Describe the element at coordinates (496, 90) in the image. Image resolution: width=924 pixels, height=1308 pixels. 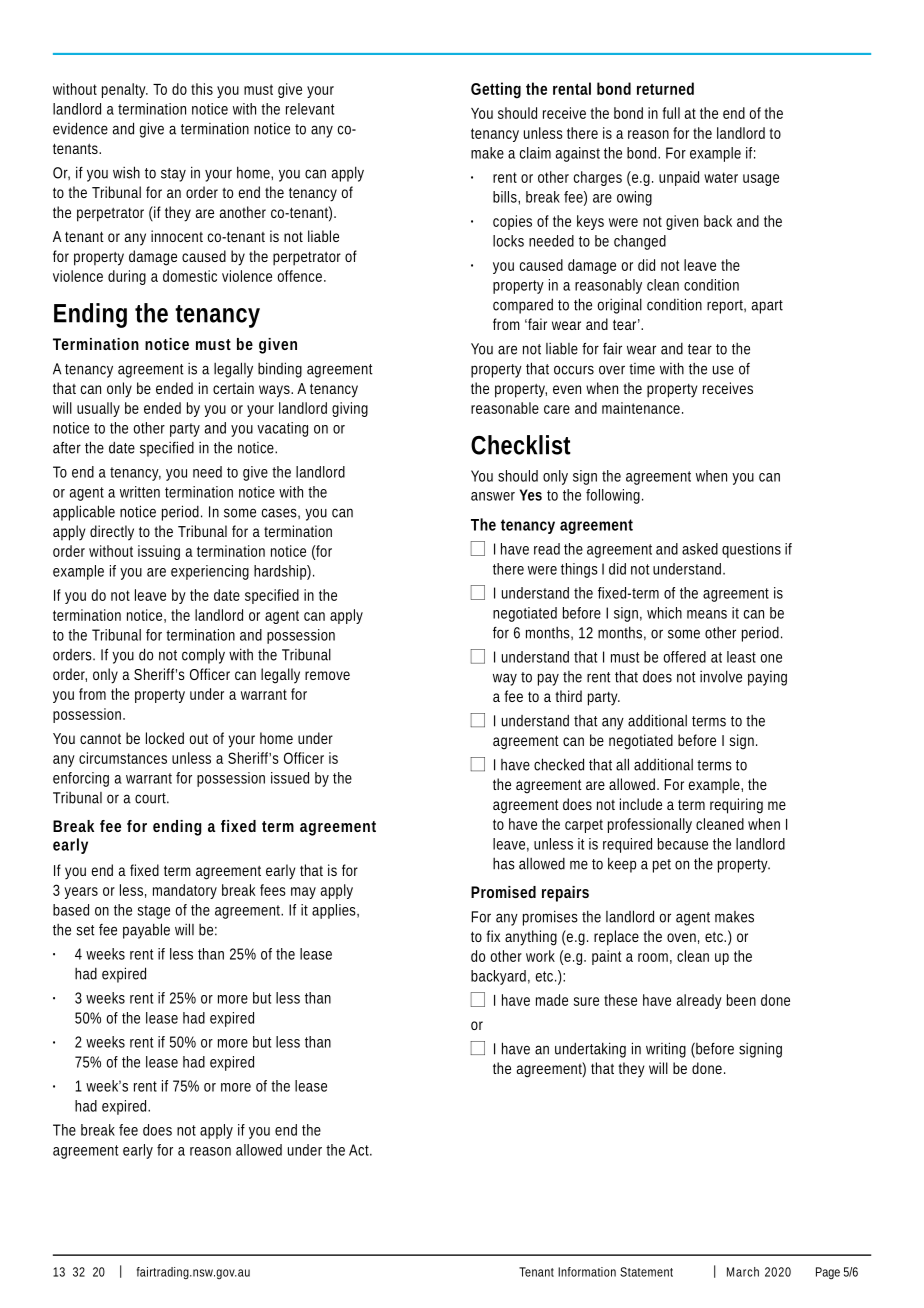
I see `Getting` at that location.
